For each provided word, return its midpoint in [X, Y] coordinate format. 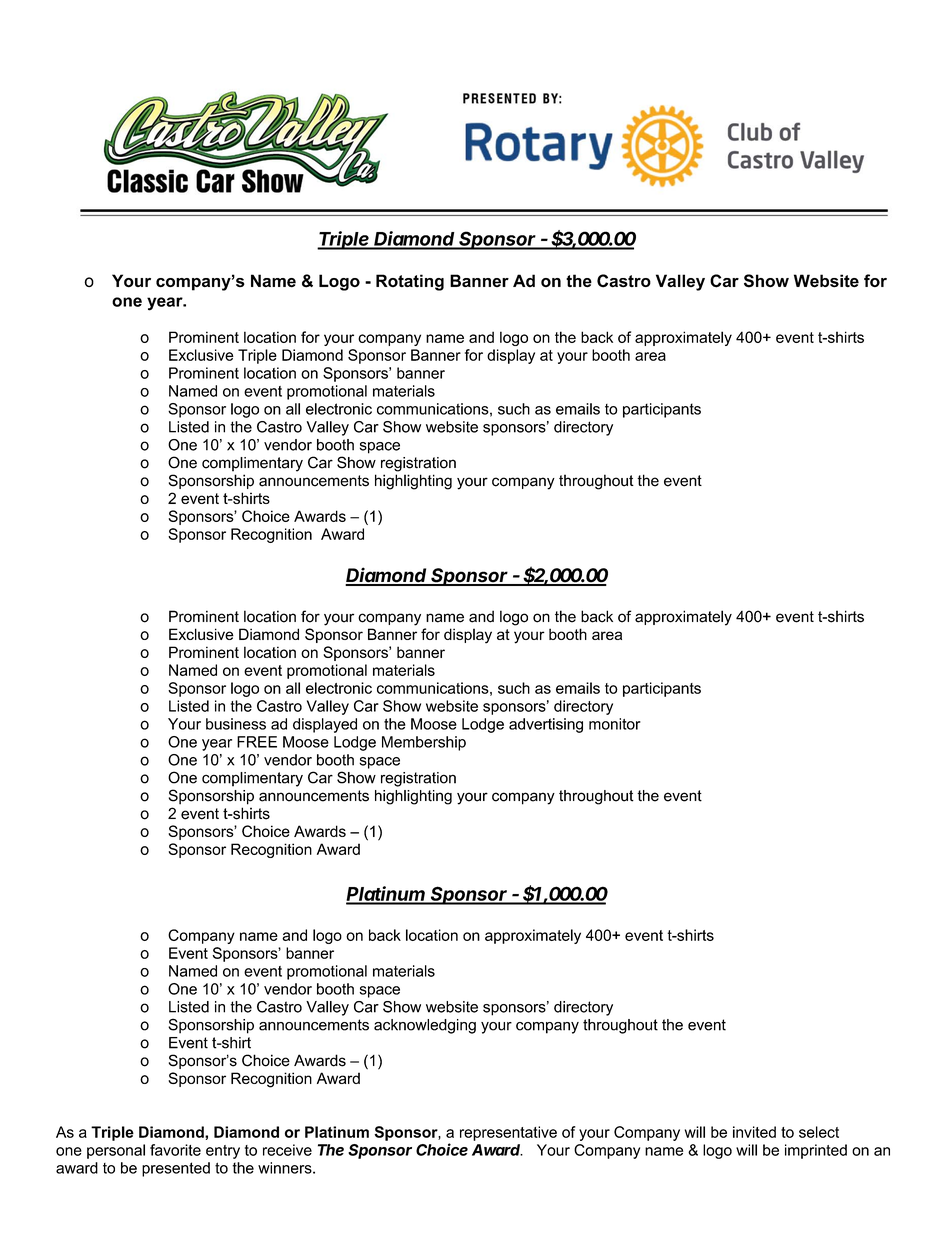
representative [508, 1133]
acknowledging [425, 1026]
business [236, 724]
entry [223, 1152]
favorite [175, 1150]
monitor [615, 724]
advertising [546, 725]
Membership [424, 743]
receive [287, 1150]
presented [176, 1169]
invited [754, 1132]
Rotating [410, 282]
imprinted [816, 1151]
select [819, 1132]
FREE [257, 742]
